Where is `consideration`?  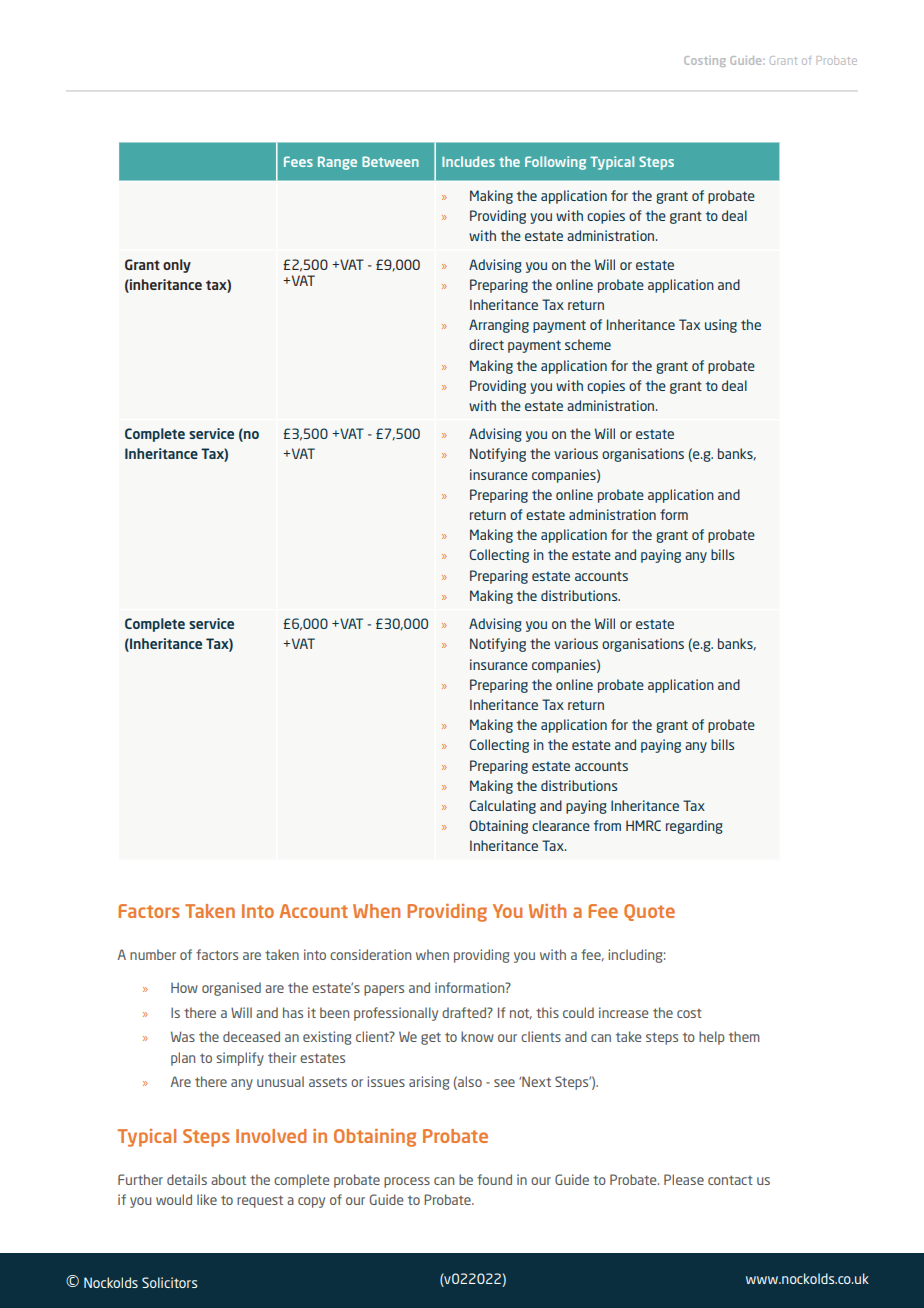
consideration is located at coordinates (370, 954).
